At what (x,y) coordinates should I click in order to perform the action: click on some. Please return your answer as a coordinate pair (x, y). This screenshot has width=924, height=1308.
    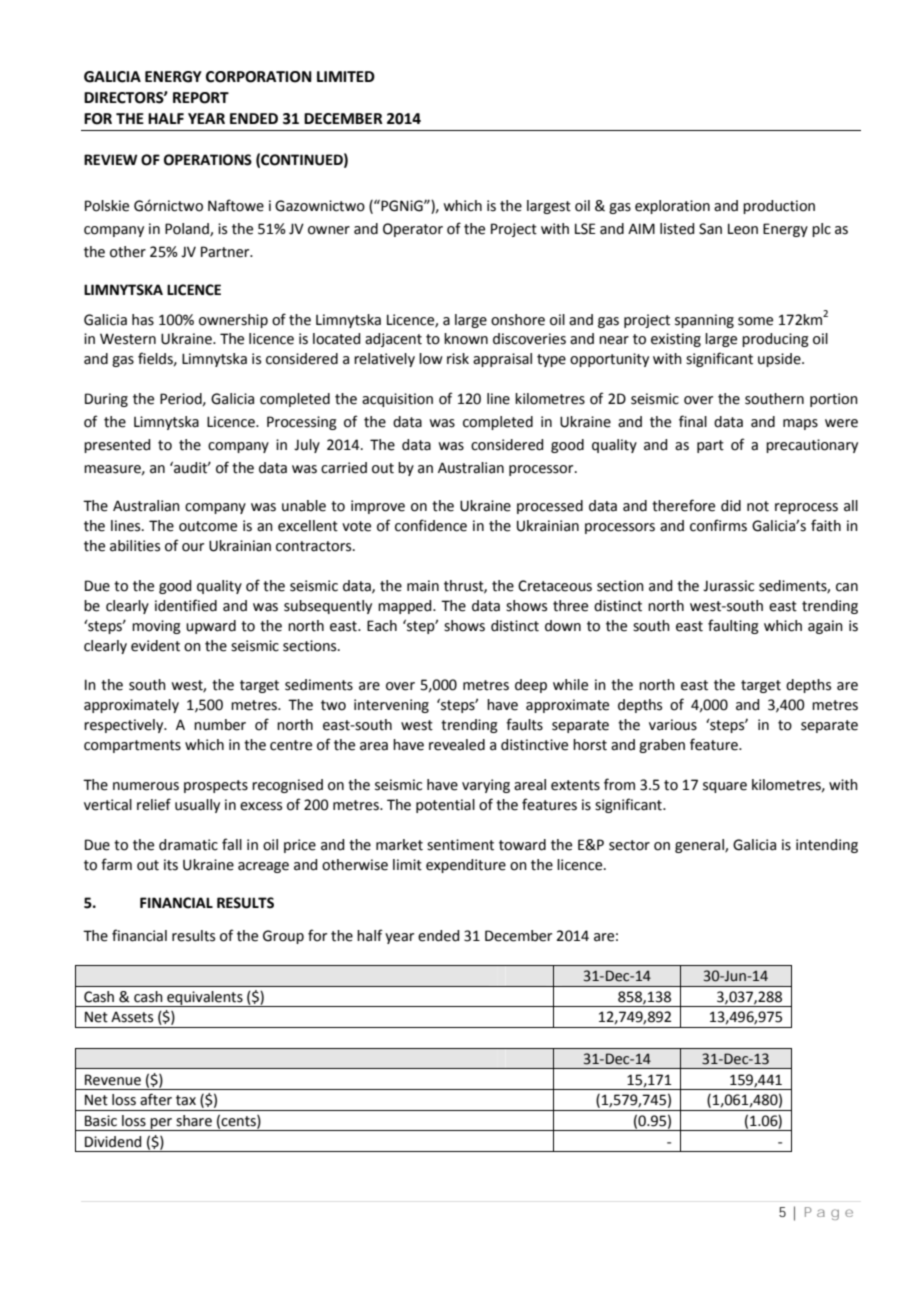
    Looking at the image, I should click on (755, 321).
